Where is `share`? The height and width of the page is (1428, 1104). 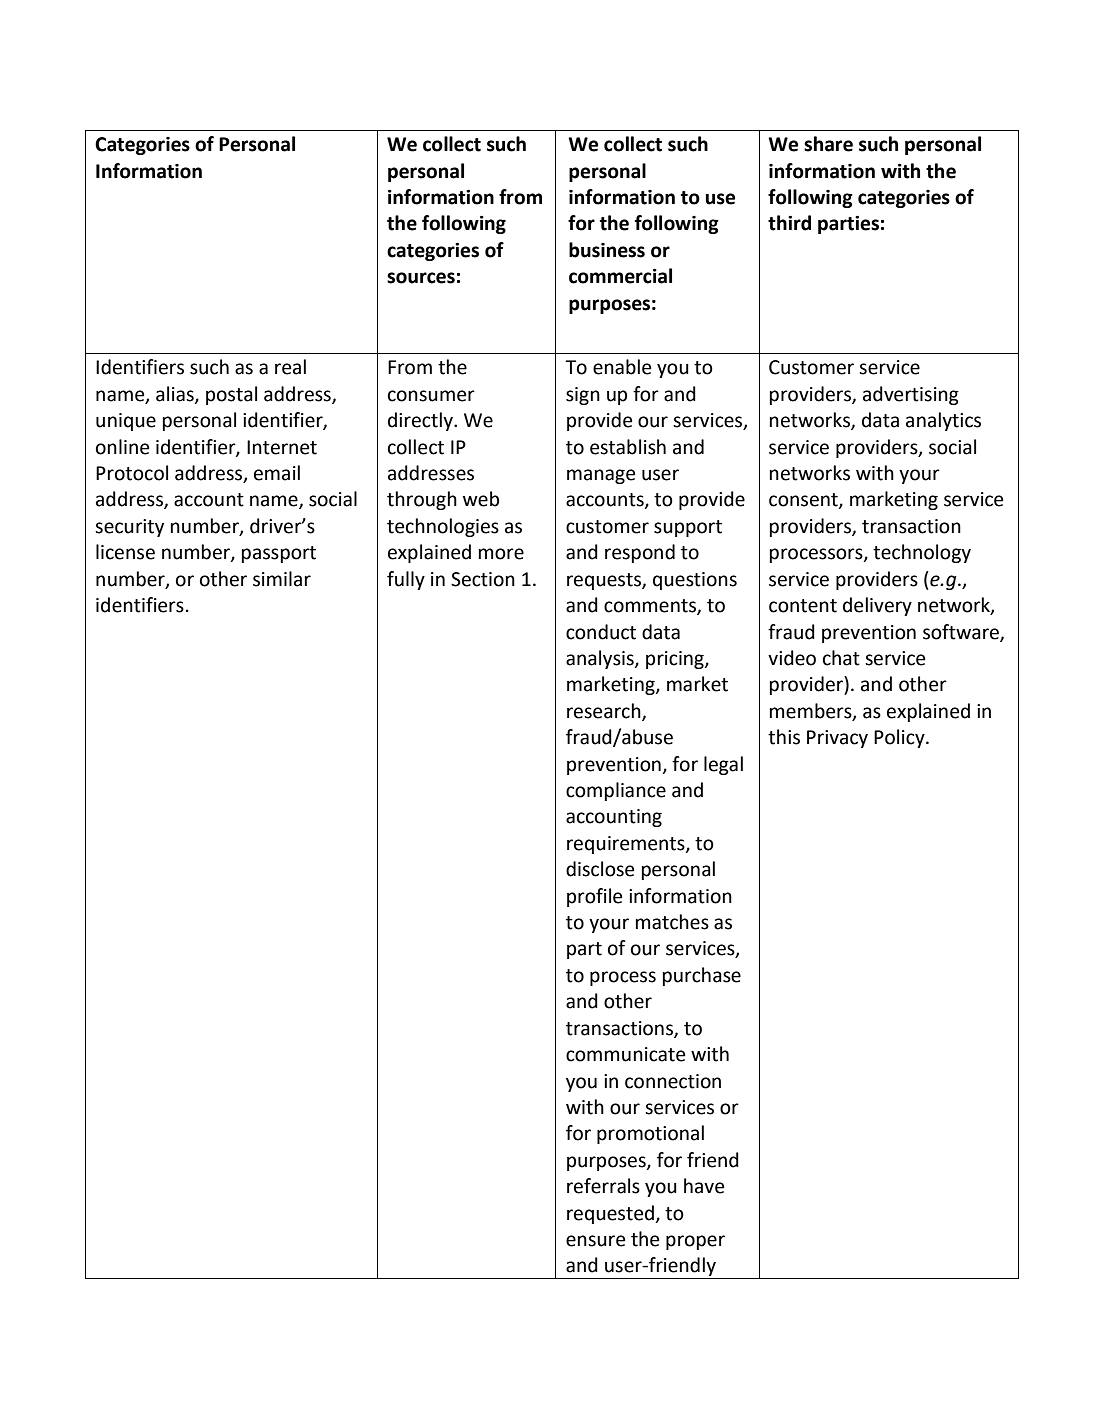 share is located at coordinates (828, 144).
